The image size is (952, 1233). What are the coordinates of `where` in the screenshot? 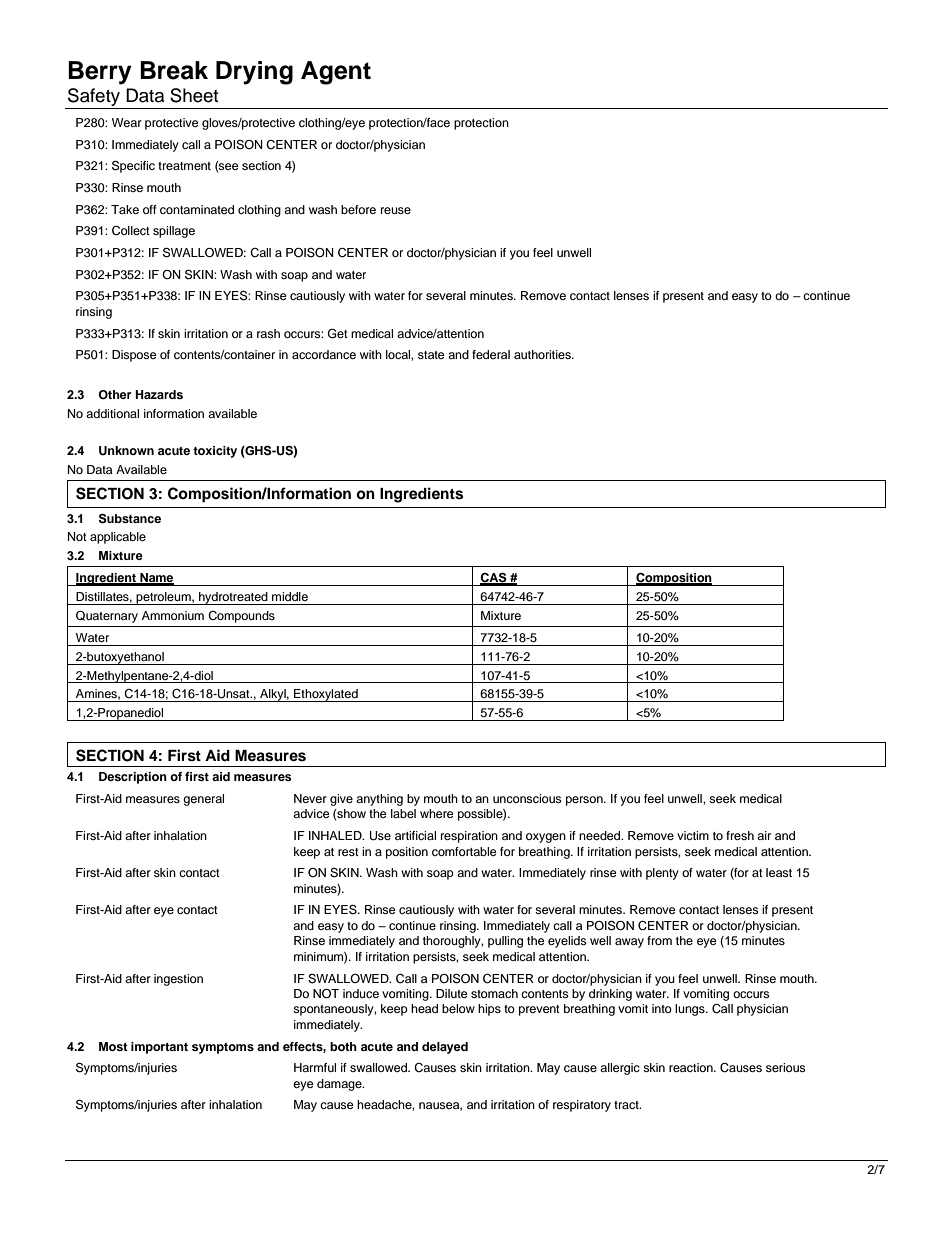 It's located at (437, 813).
